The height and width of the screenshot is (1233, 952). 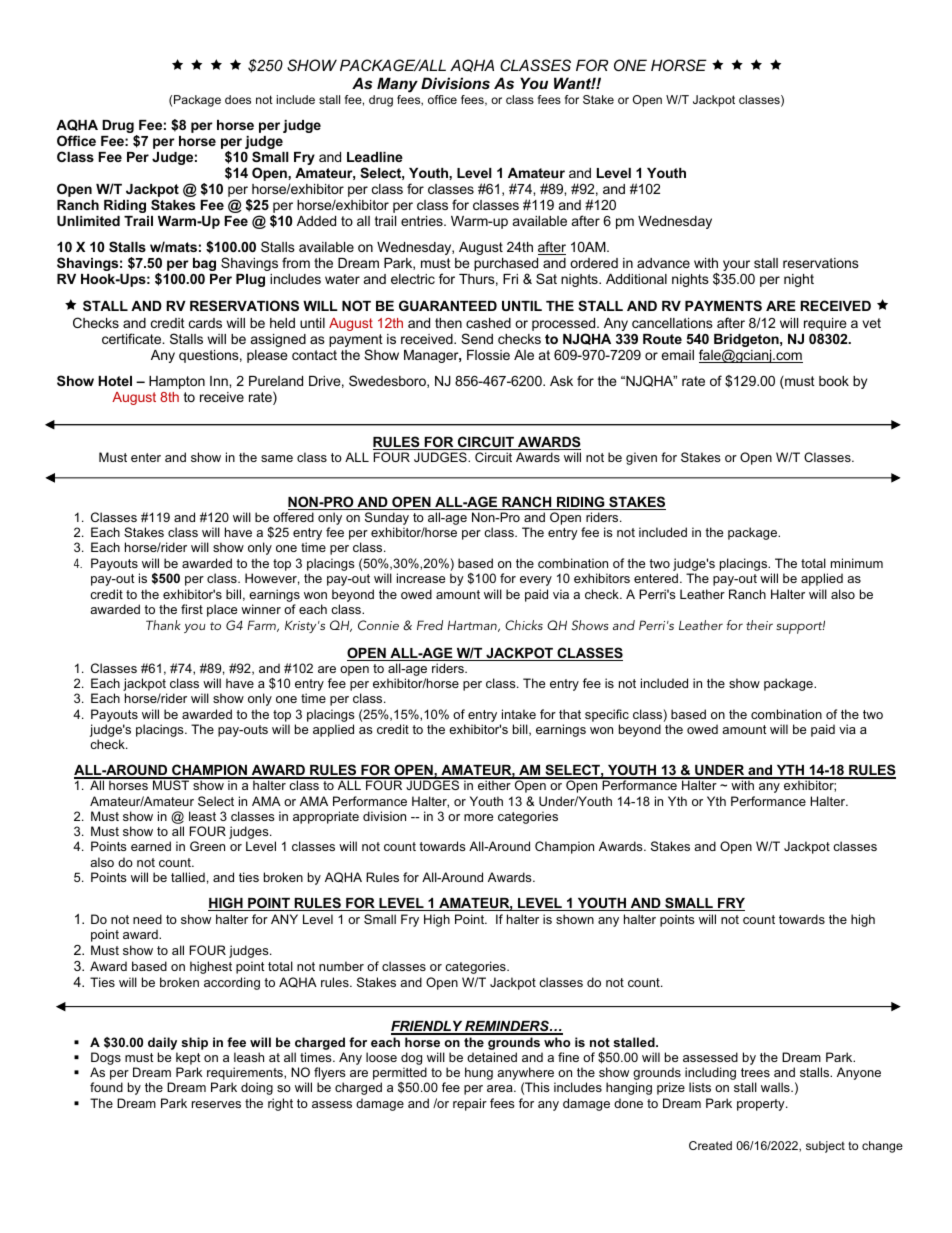 What do you see at coordinates (473, 626) in the screenshot?
I see `Hartman` at bounding box center [473, 626].
